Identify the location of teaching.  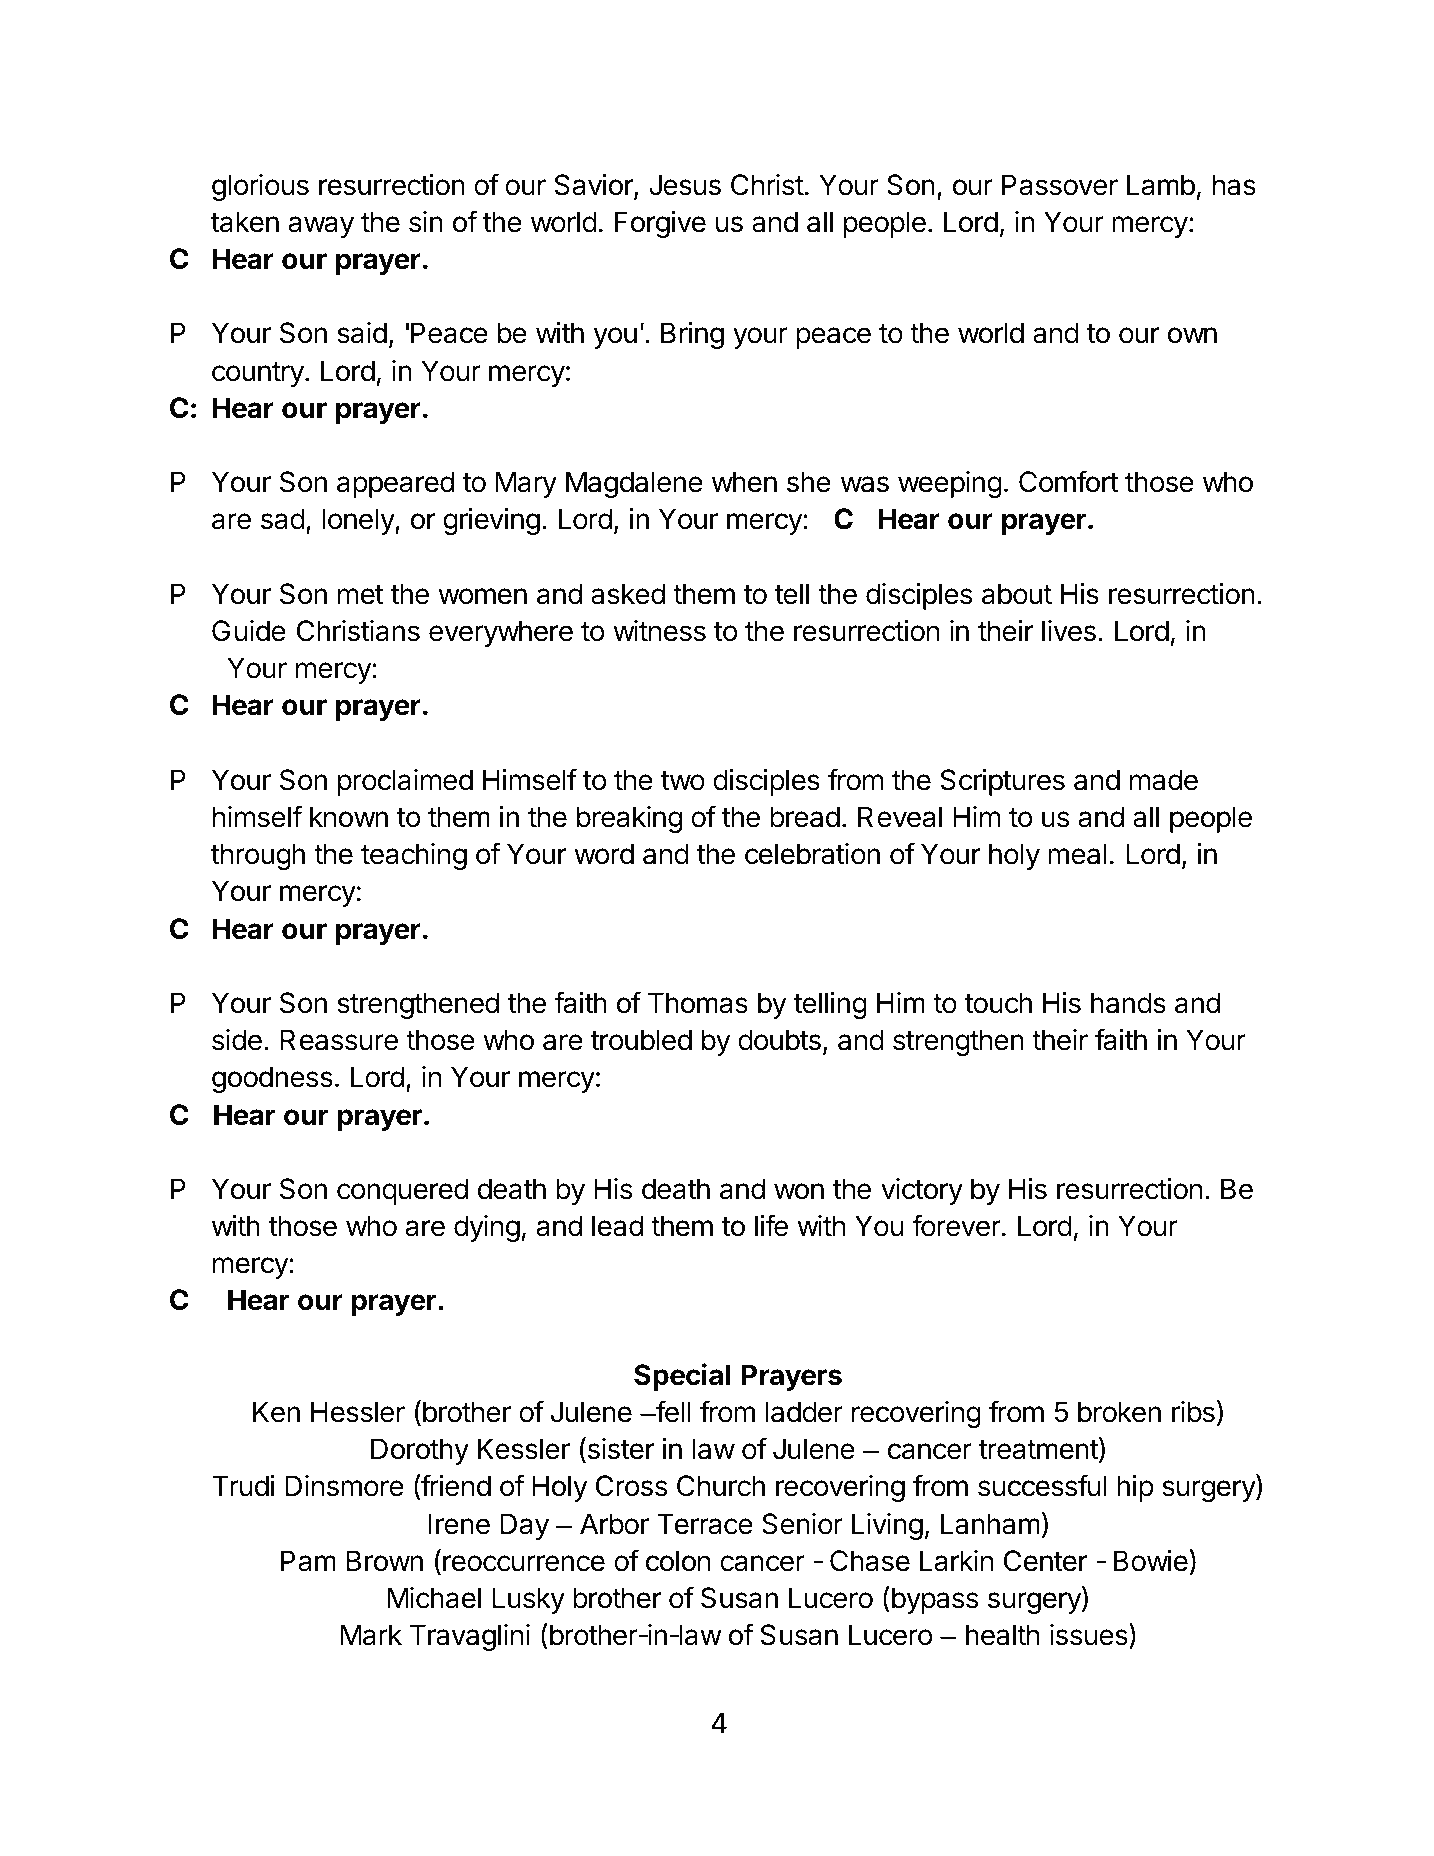
(414, 856).
